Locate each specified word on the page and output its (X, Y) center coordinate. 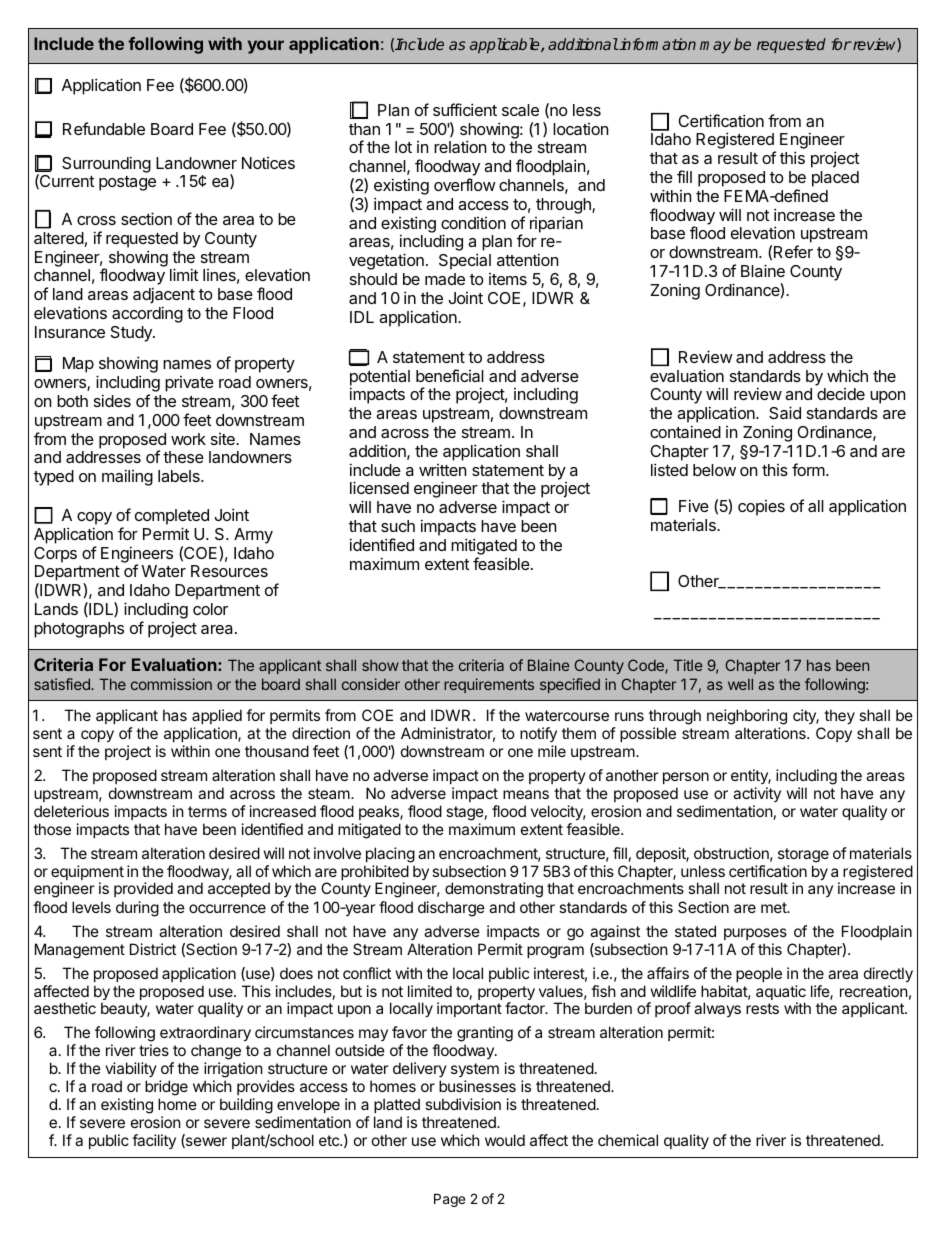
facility (154, 1141)
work (188, 439)
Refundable (104, 128)
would (505, 1140)
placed (835, 179)
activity (757, 794)
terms (207, 811)
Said (785, 412)
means (526, 794)
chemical (628, 1140)
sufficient (465, 109)
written (442, 470)
